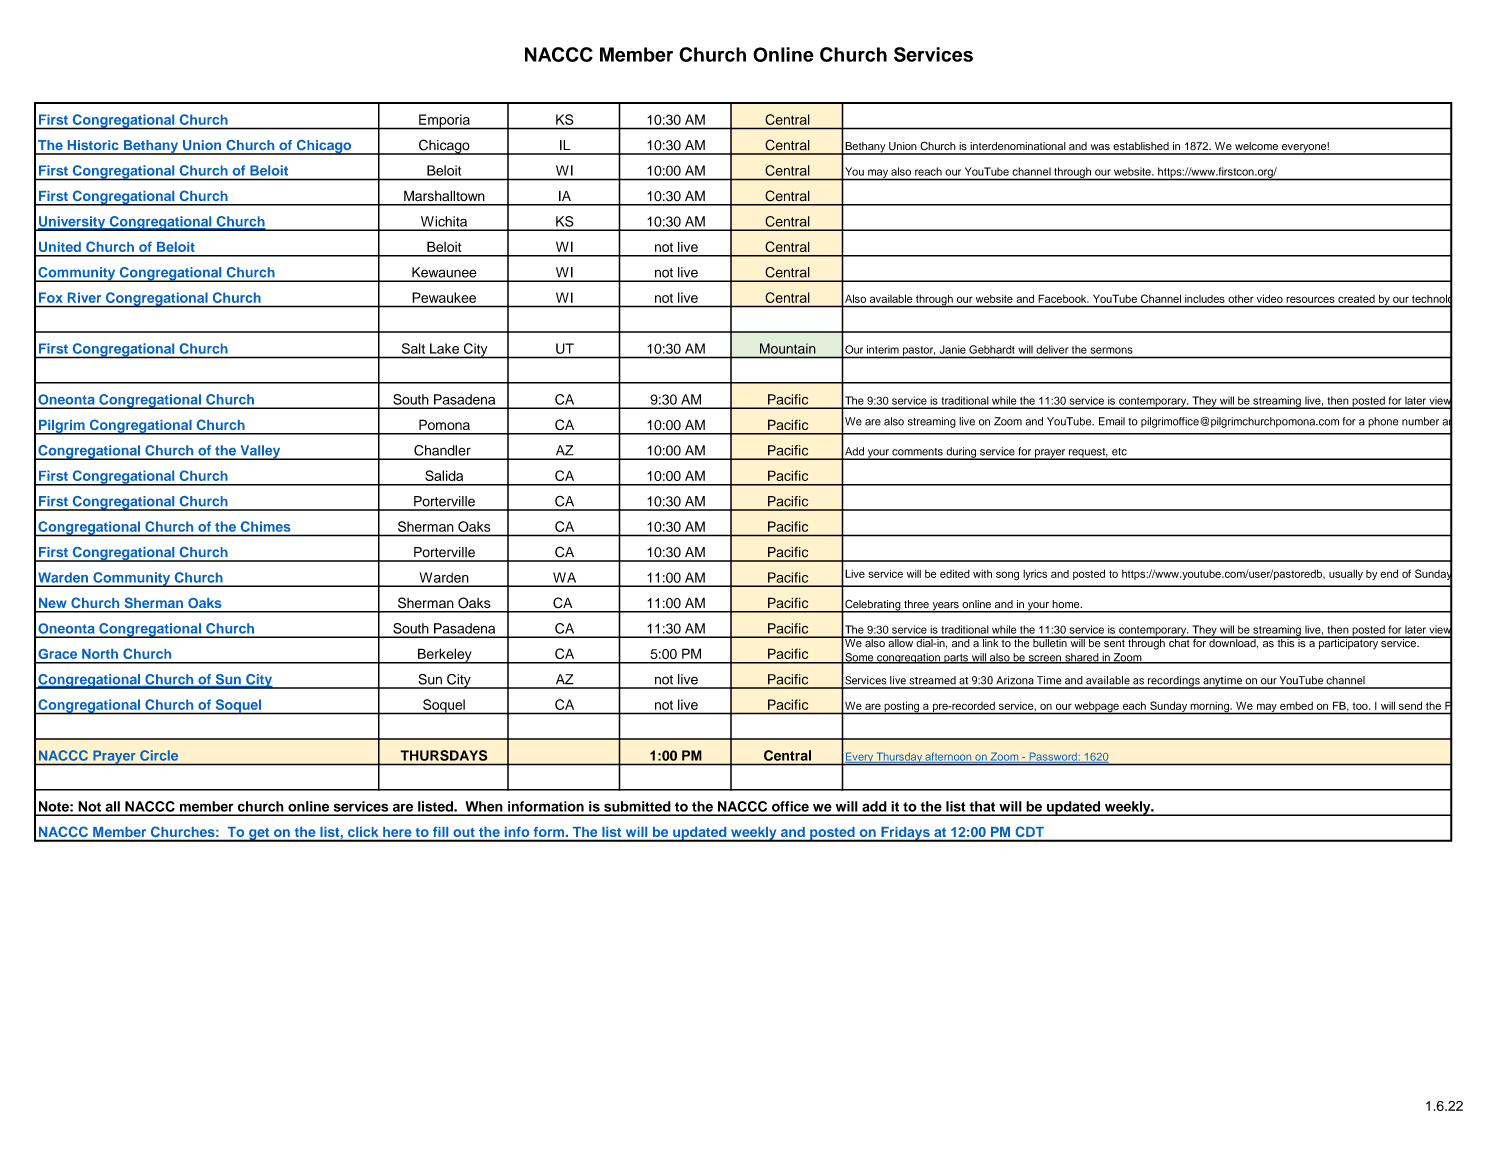 This document has width=1499, height=1158. I want to click on Chimes, so click(265, 526).
